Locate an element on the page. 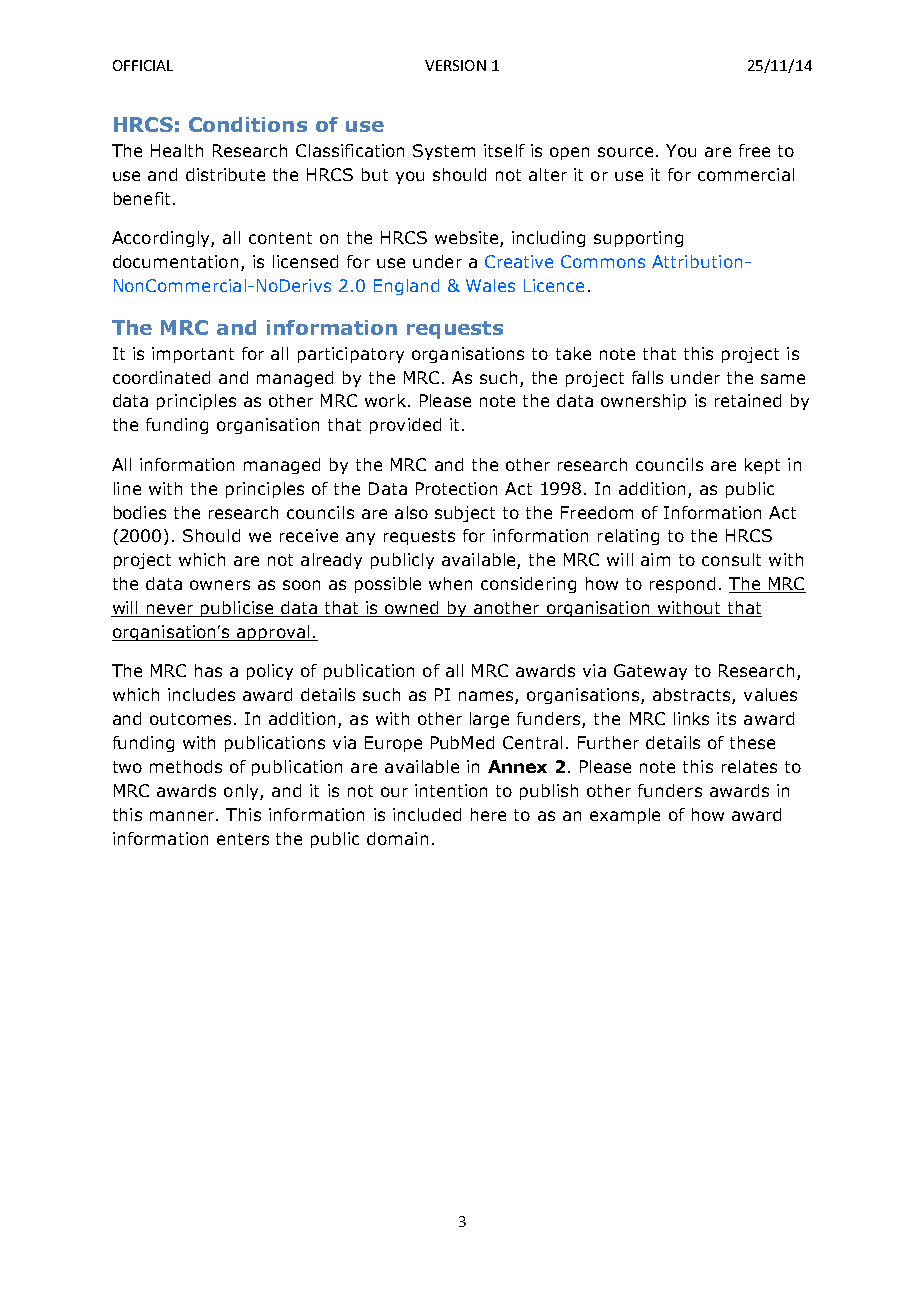 This document has height=1308, width=924. manner is located at coordinates (183, 816).
